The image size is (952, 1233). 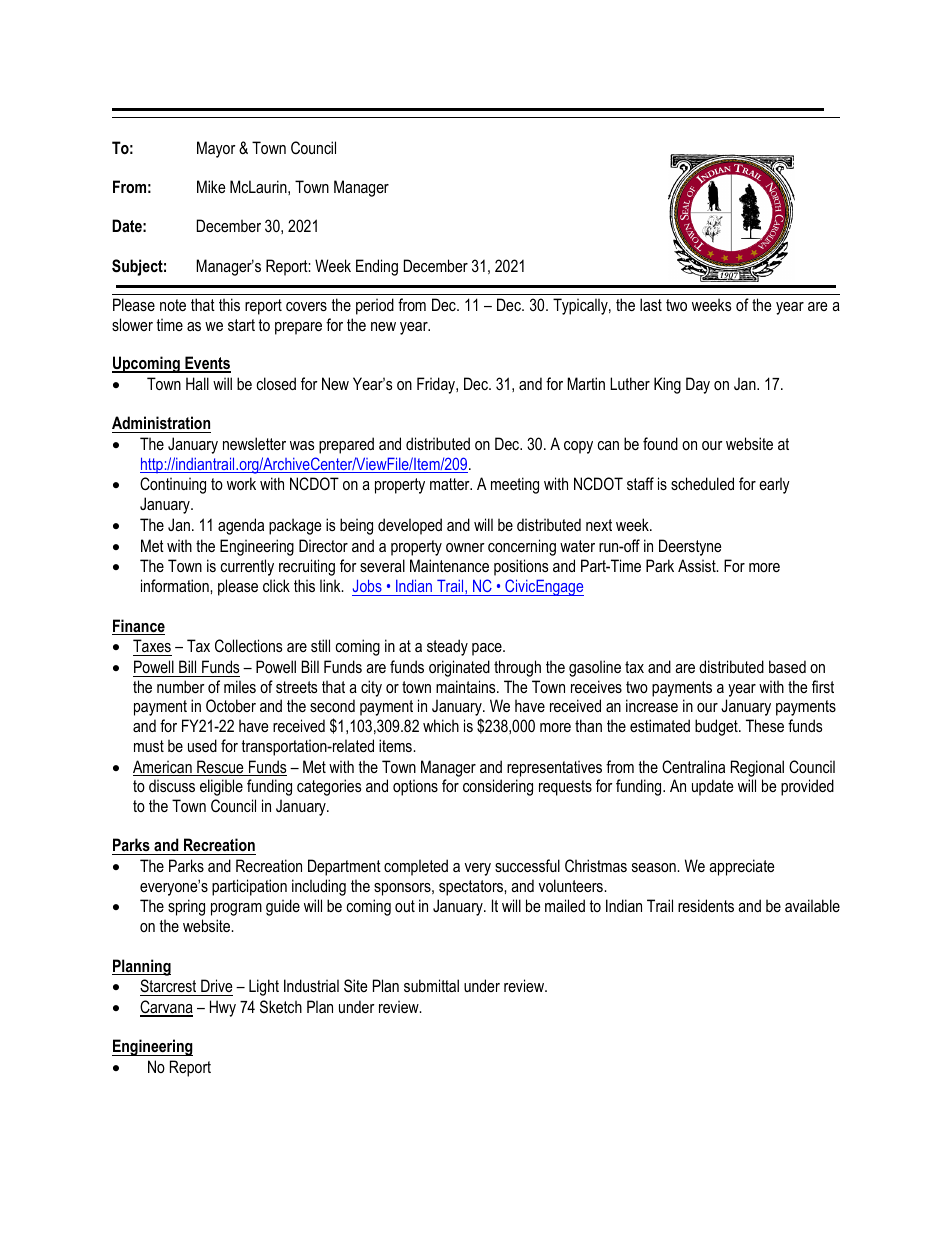 What do you see at coordinates (449, 565) in the screenshot?
I see `Maintenance` at bounding box center [449, 565].
